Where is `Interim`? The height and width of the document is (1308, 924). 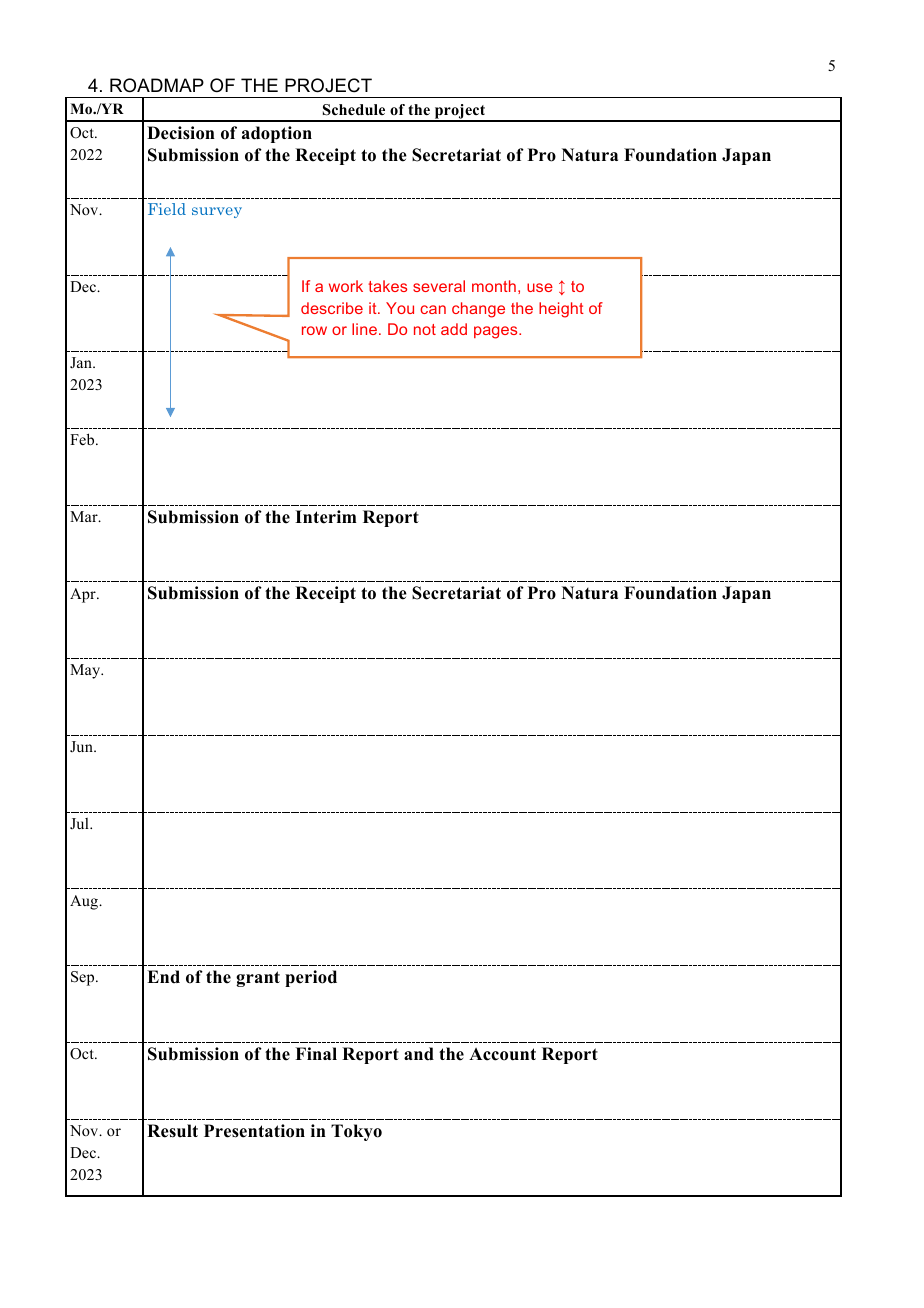
Interim is located at coordinates (326, 517).
